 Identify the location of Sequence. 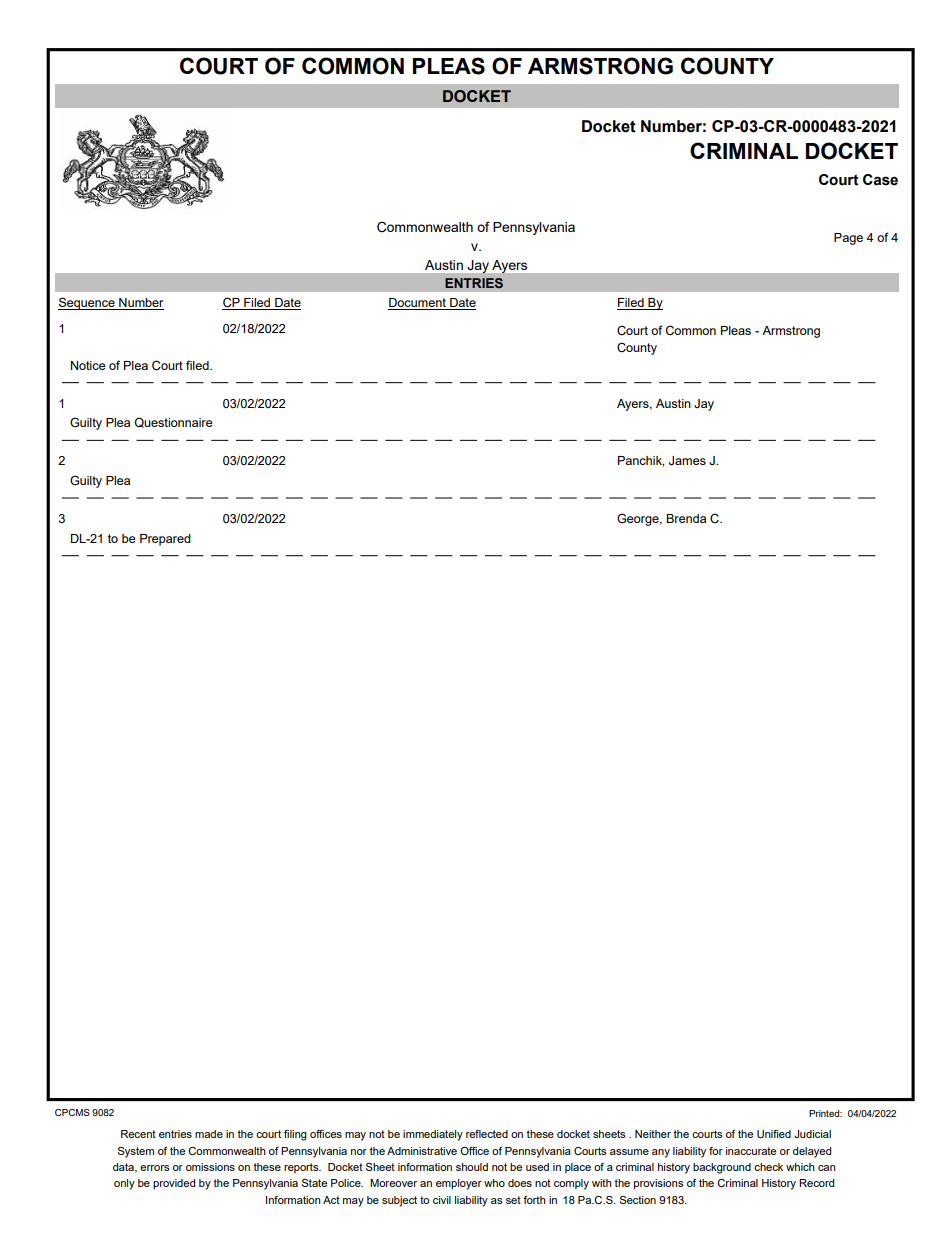
(87, 303).
